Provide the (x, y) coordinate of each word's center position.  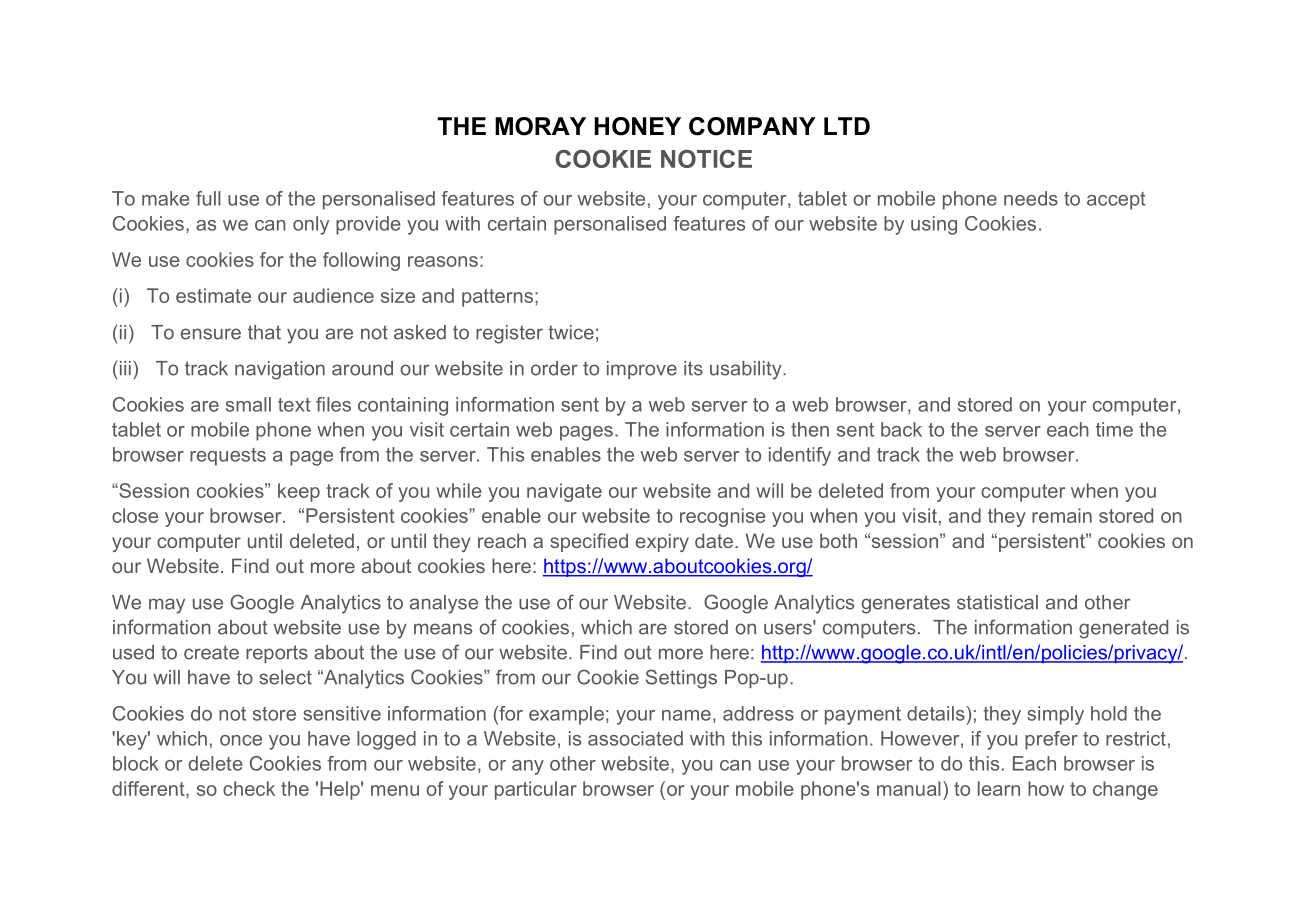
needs (1031, 198)
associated (635, 738)
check (249, 788)
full (208, 198)
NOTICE (706, 159)
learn (999, 788)
